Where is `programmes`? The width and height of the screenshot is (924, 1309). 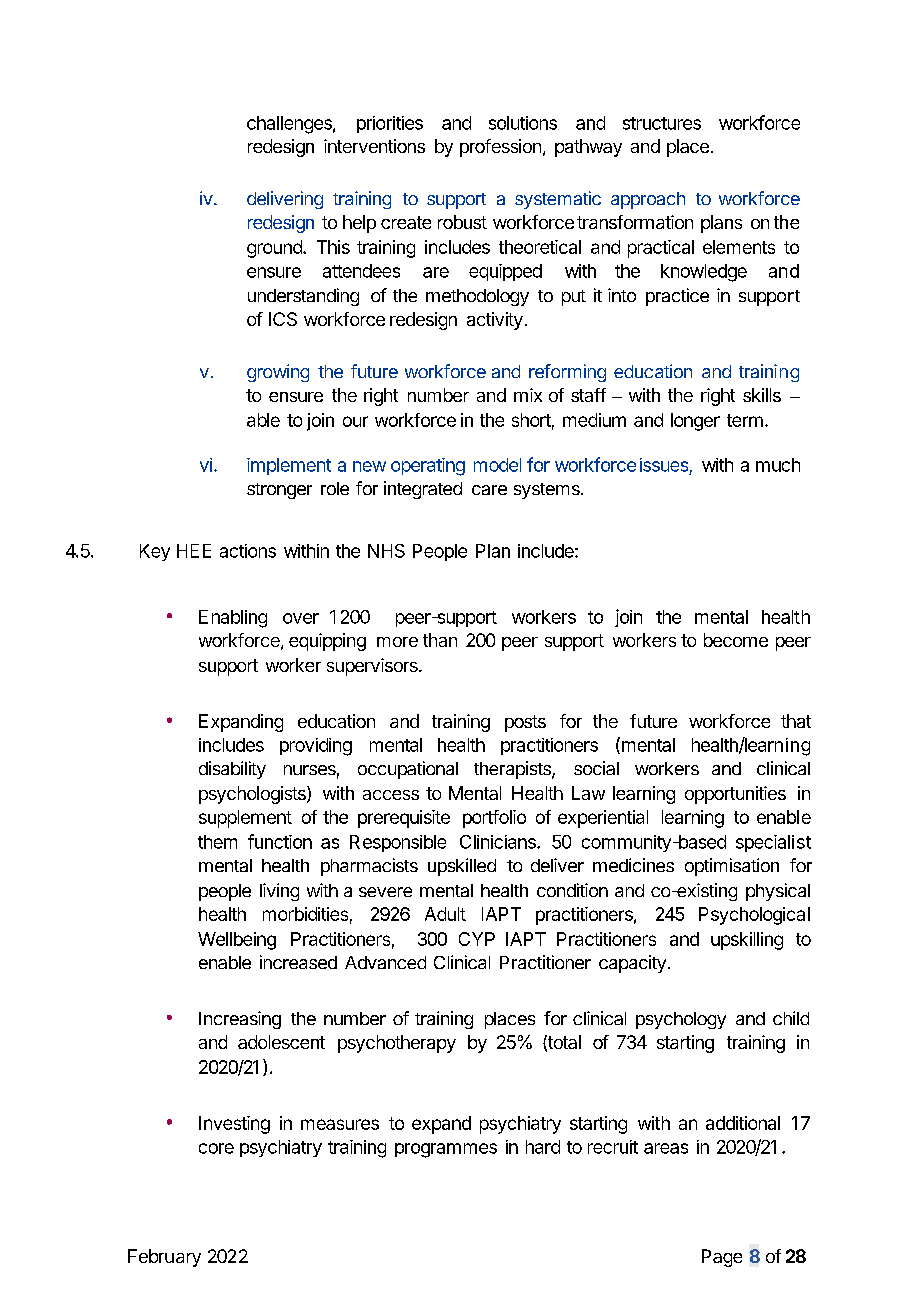
programmes is located at coordinates (446, 1150).
